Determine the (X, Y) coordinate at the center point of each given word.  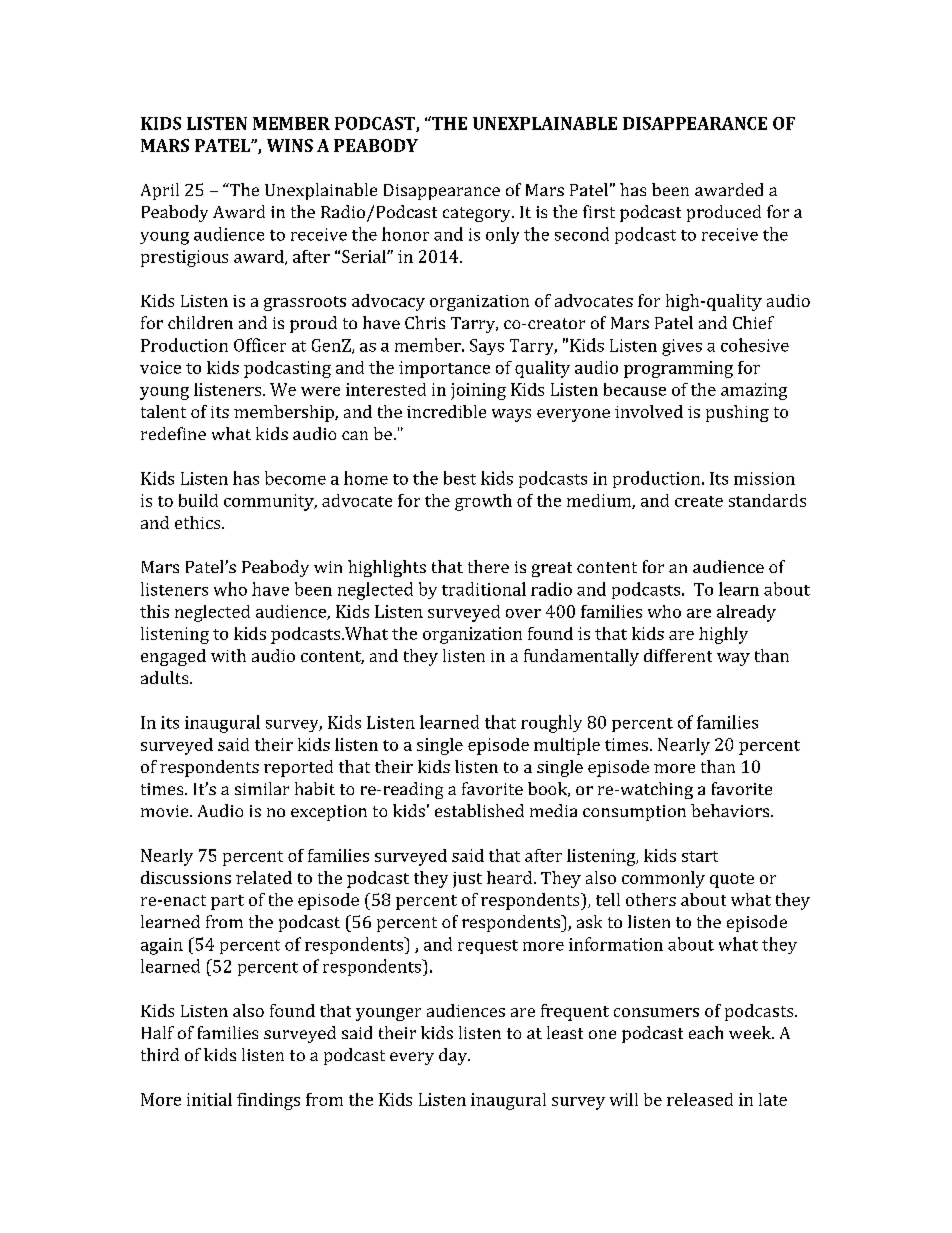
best (460, 478)
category (478, 214)
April (160, 191)
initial (209, 1099)
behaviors (730, 810)
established (479, 810)
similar (262, 788)
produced (724, 213)
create (699, 501)
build (198, 500)
